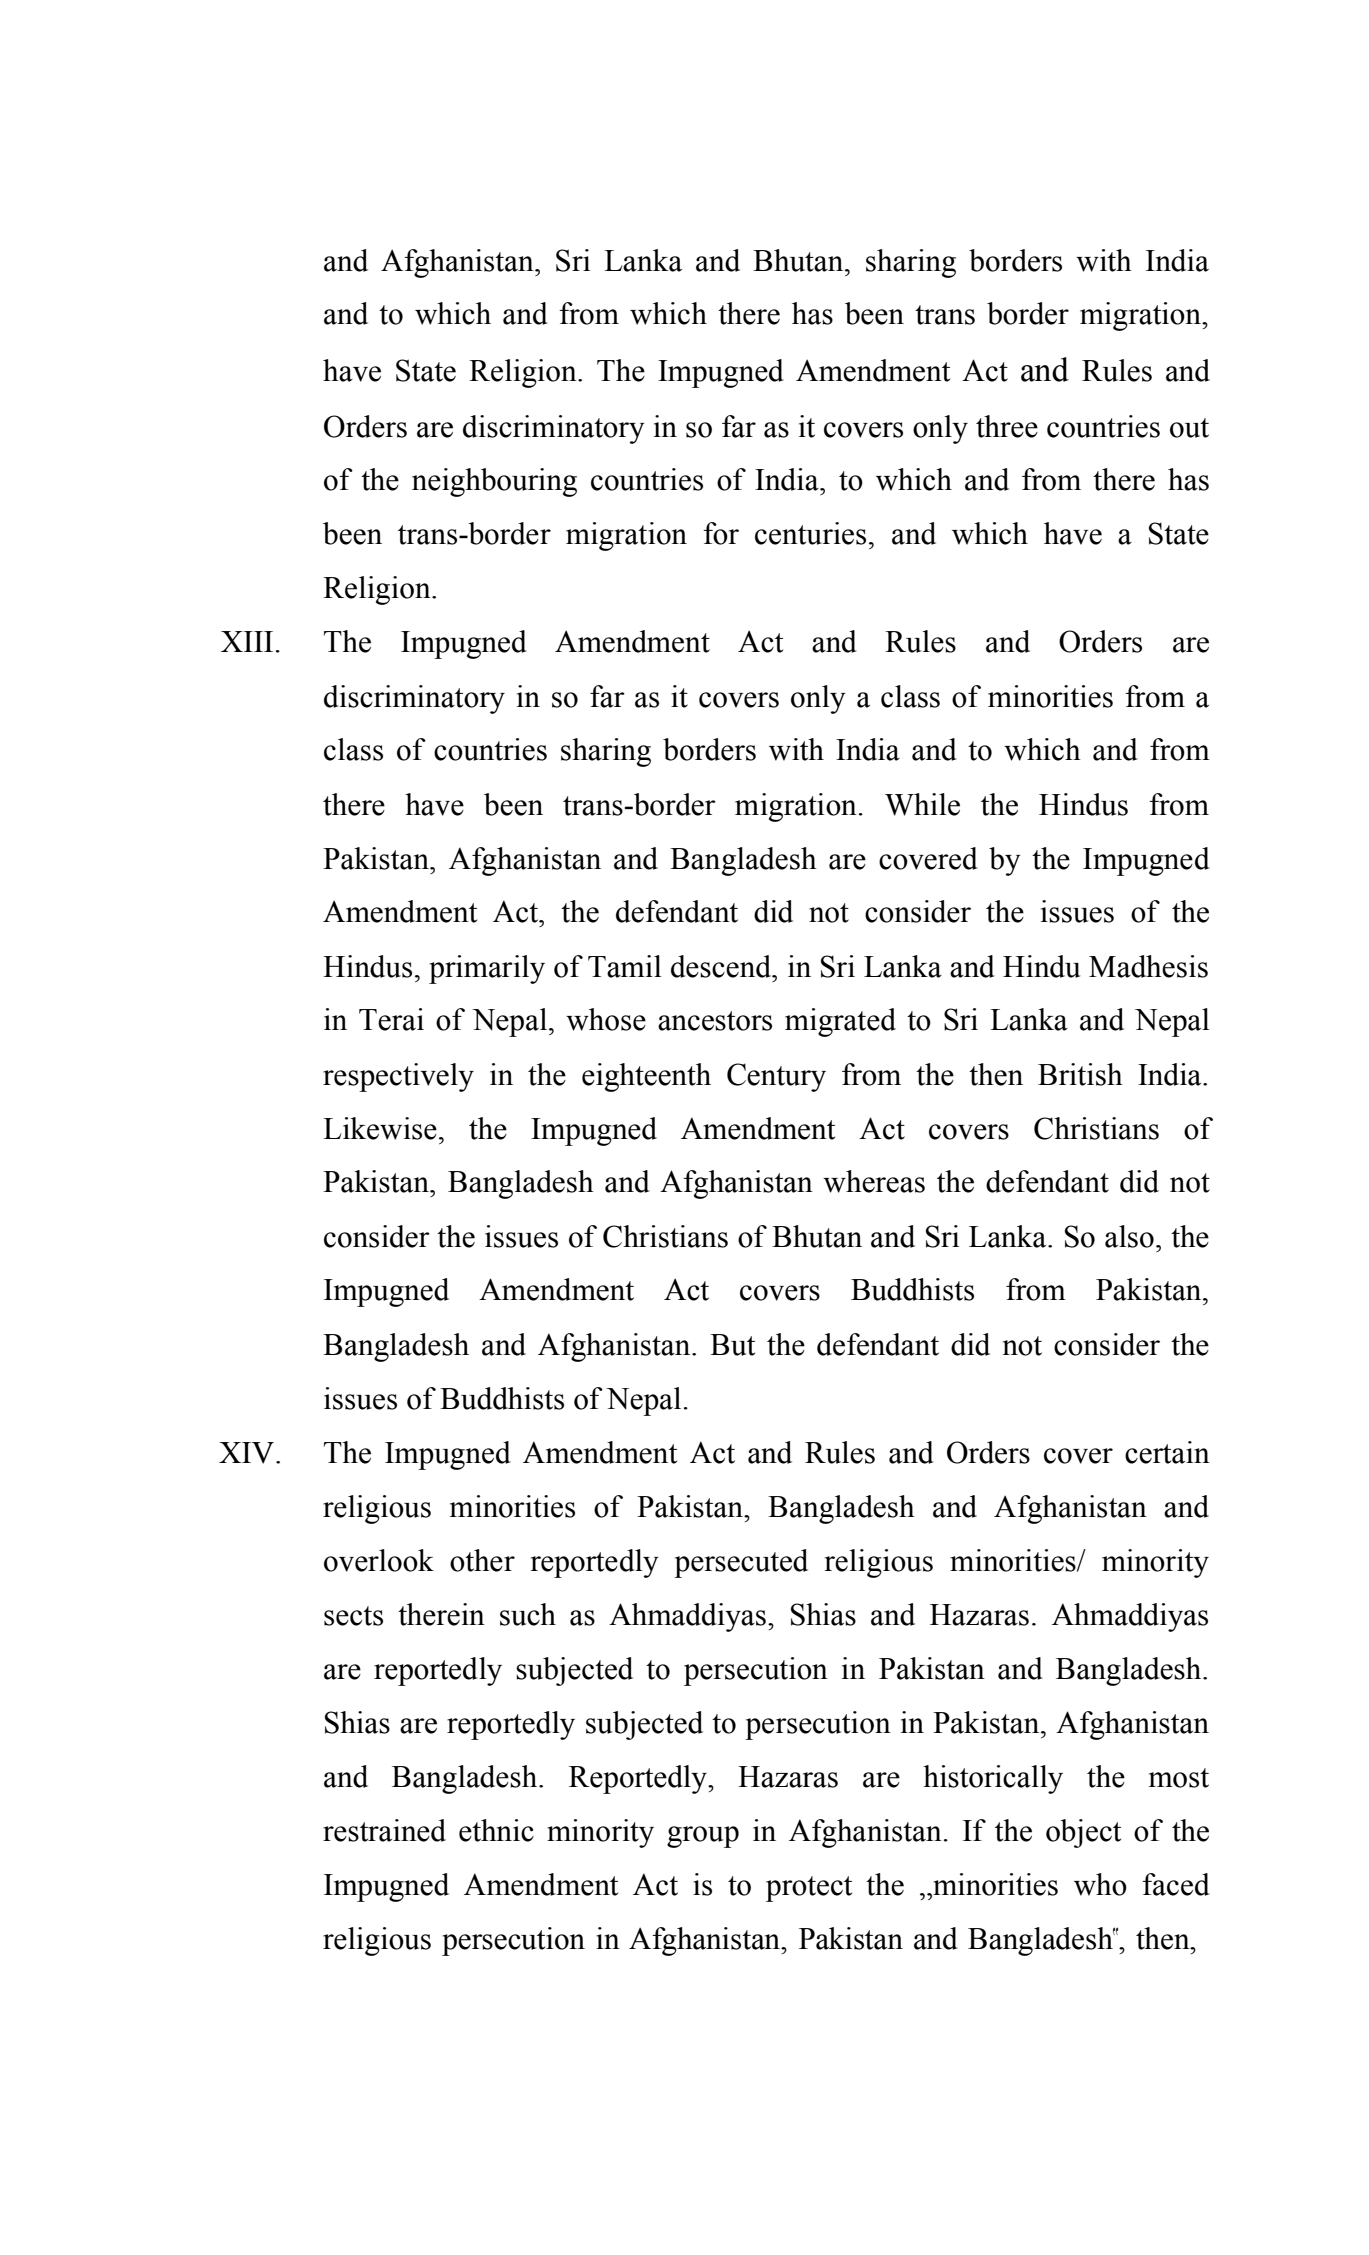  What do you see at coordinates (703, 1837) in the screenshot?
I see `group` at bounding box center [703, 1837].
